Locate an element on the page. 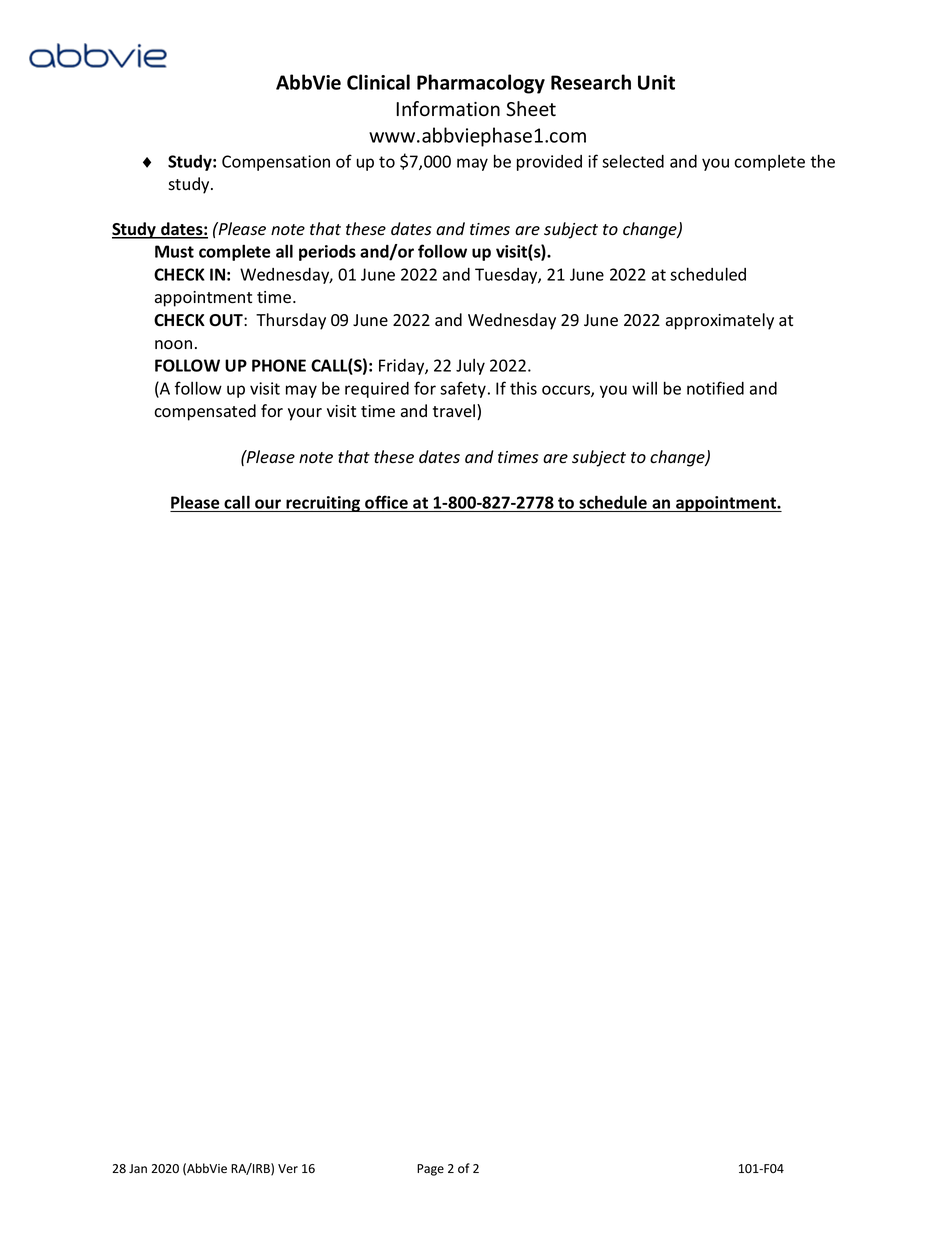 Image resolution: width=952 pixels, height=1233 pixels. Page is located at coordinates (430, 1170).
